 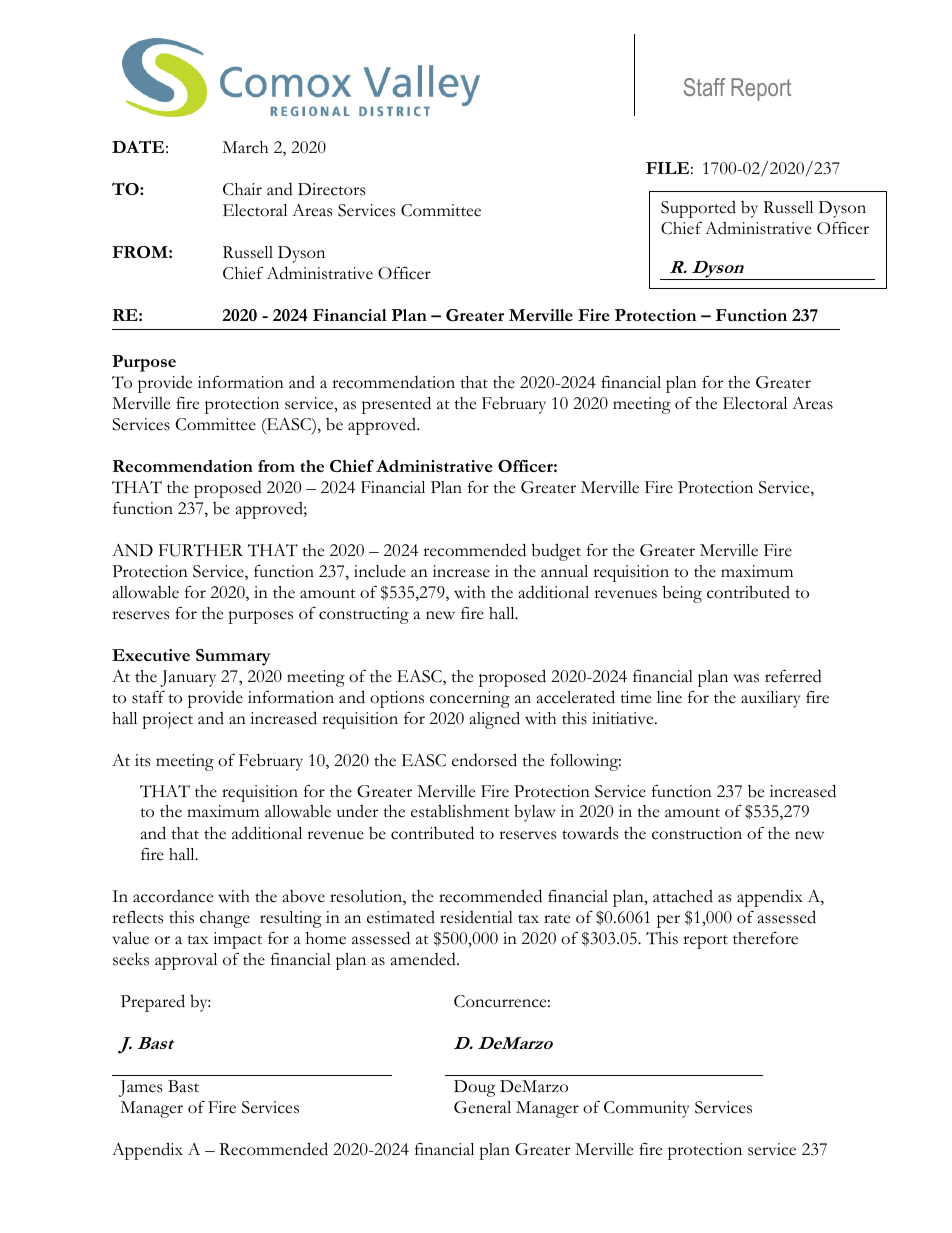 What do you see at coordinates (698, 209) in the page?
I see `Supported` at bounding box center [698, 209].
